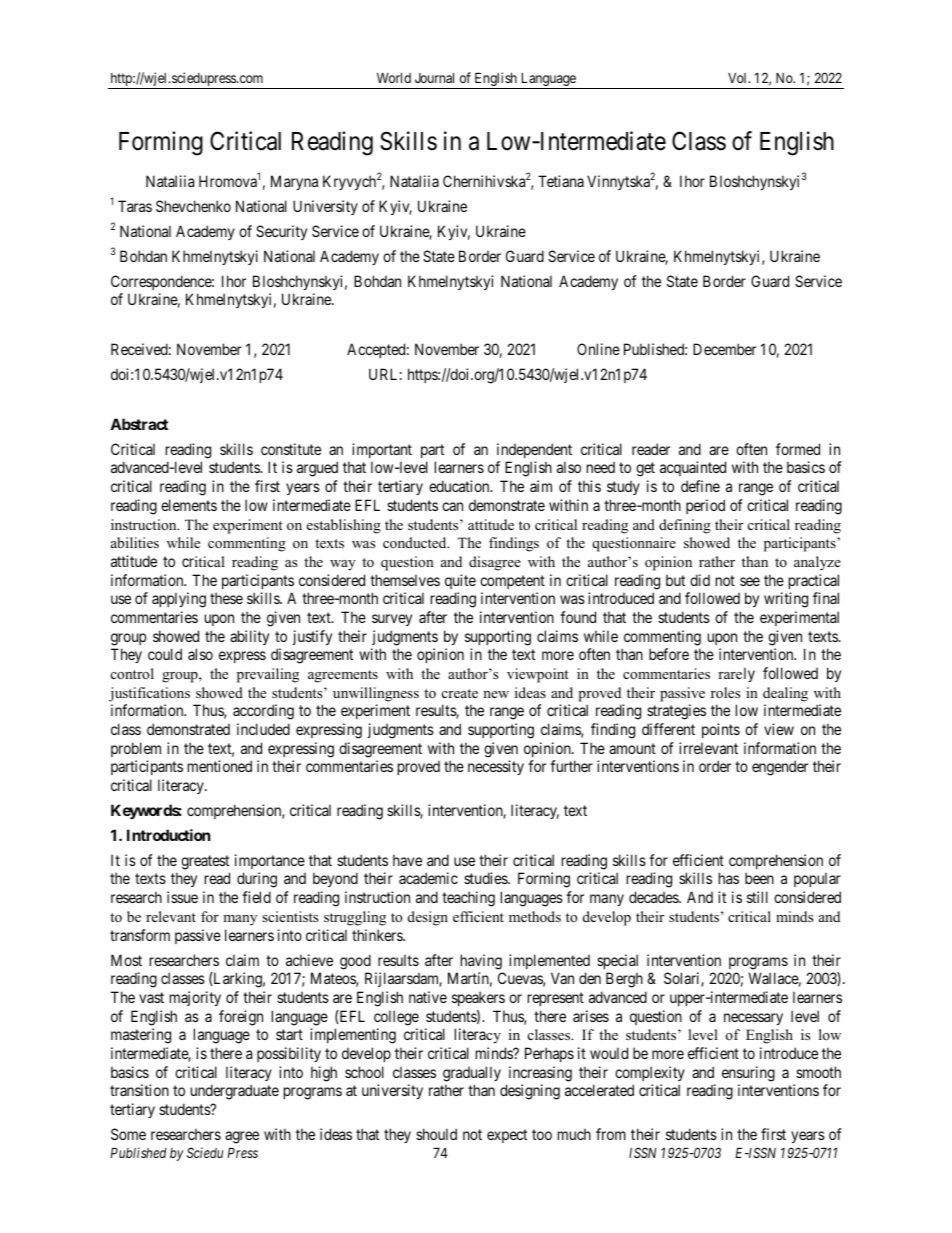 The image size is (952, 1233). I want to click on ensuring, so click(748, 1074).
